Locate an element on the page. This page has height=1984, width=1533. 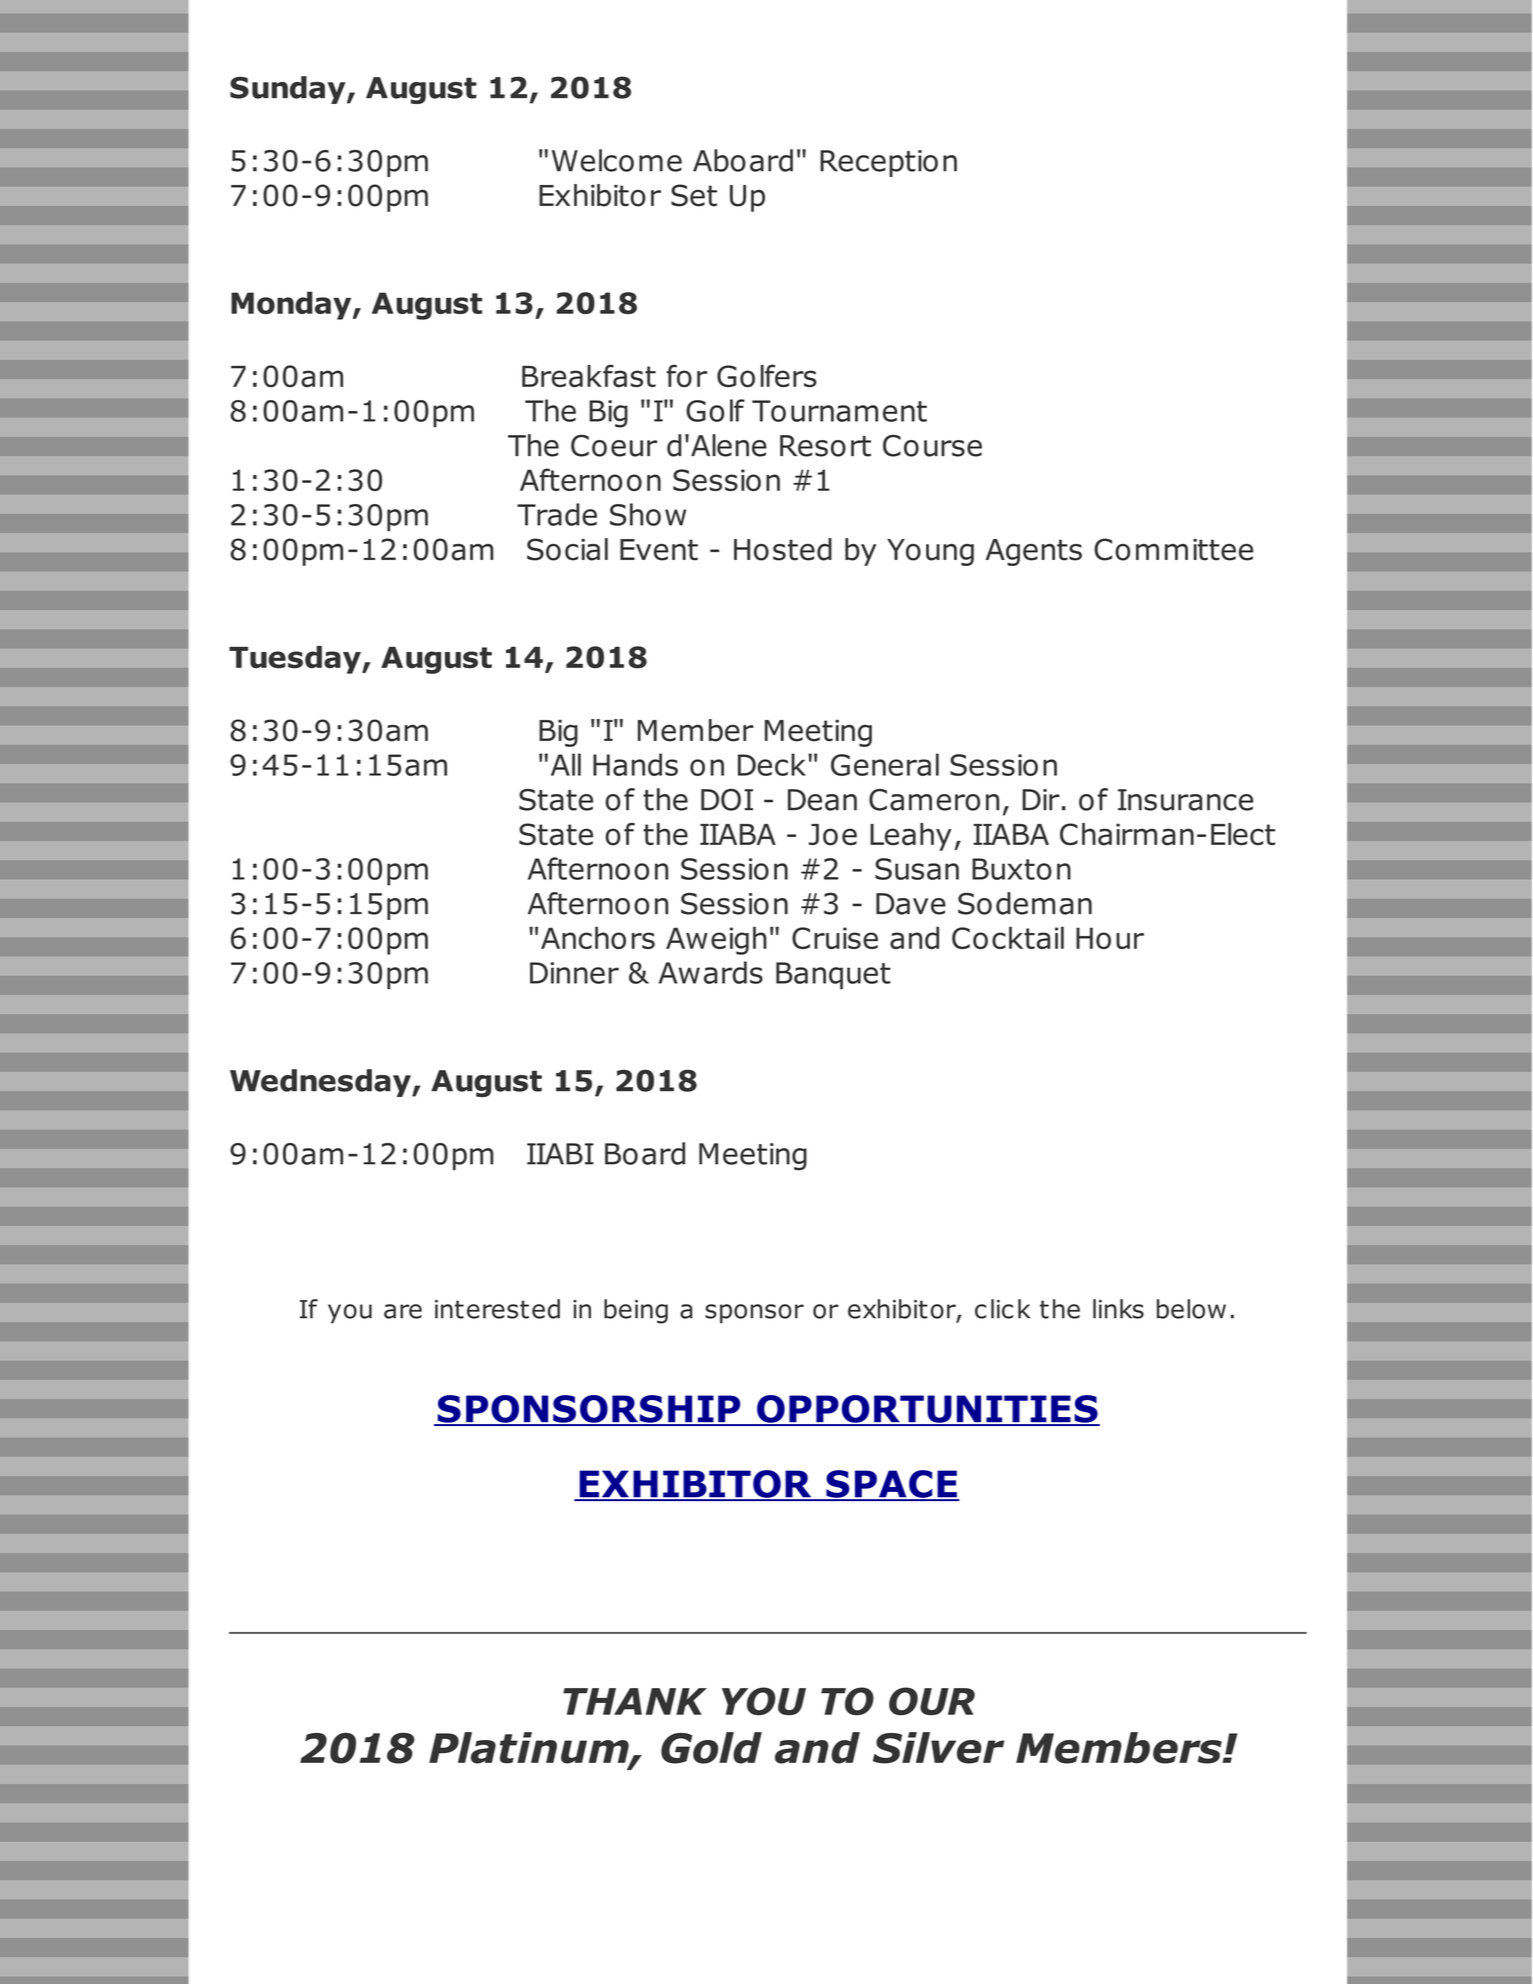
Silver is located at coordinates (939, 1748).
